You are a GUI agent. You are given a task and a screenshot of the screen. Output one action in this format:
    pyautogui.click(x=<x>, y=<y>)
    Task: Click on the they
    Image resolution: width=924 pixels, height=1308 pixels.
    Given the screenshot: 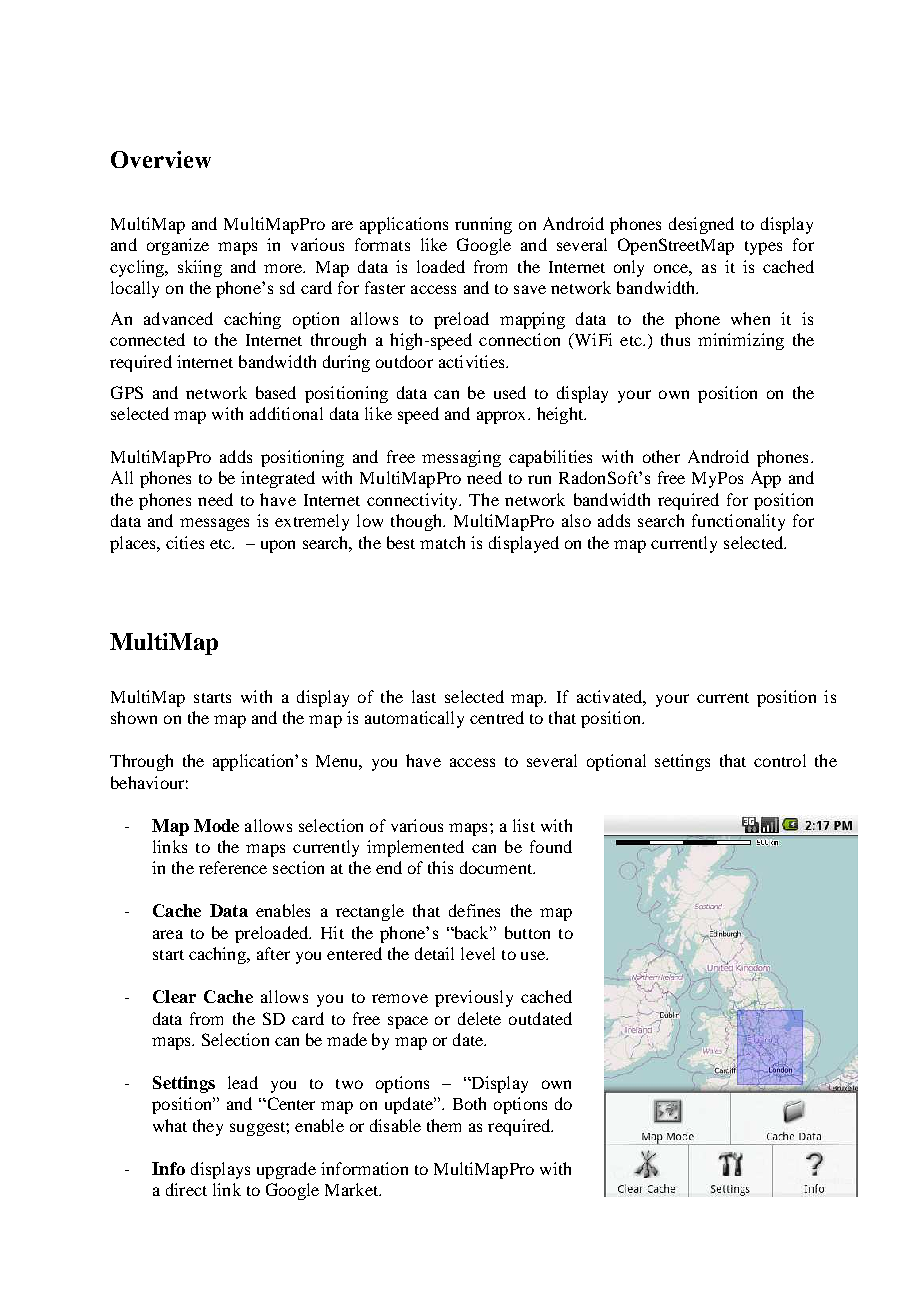 What is the action you would take?
    pyautogui.click(x=208, y=1127)
